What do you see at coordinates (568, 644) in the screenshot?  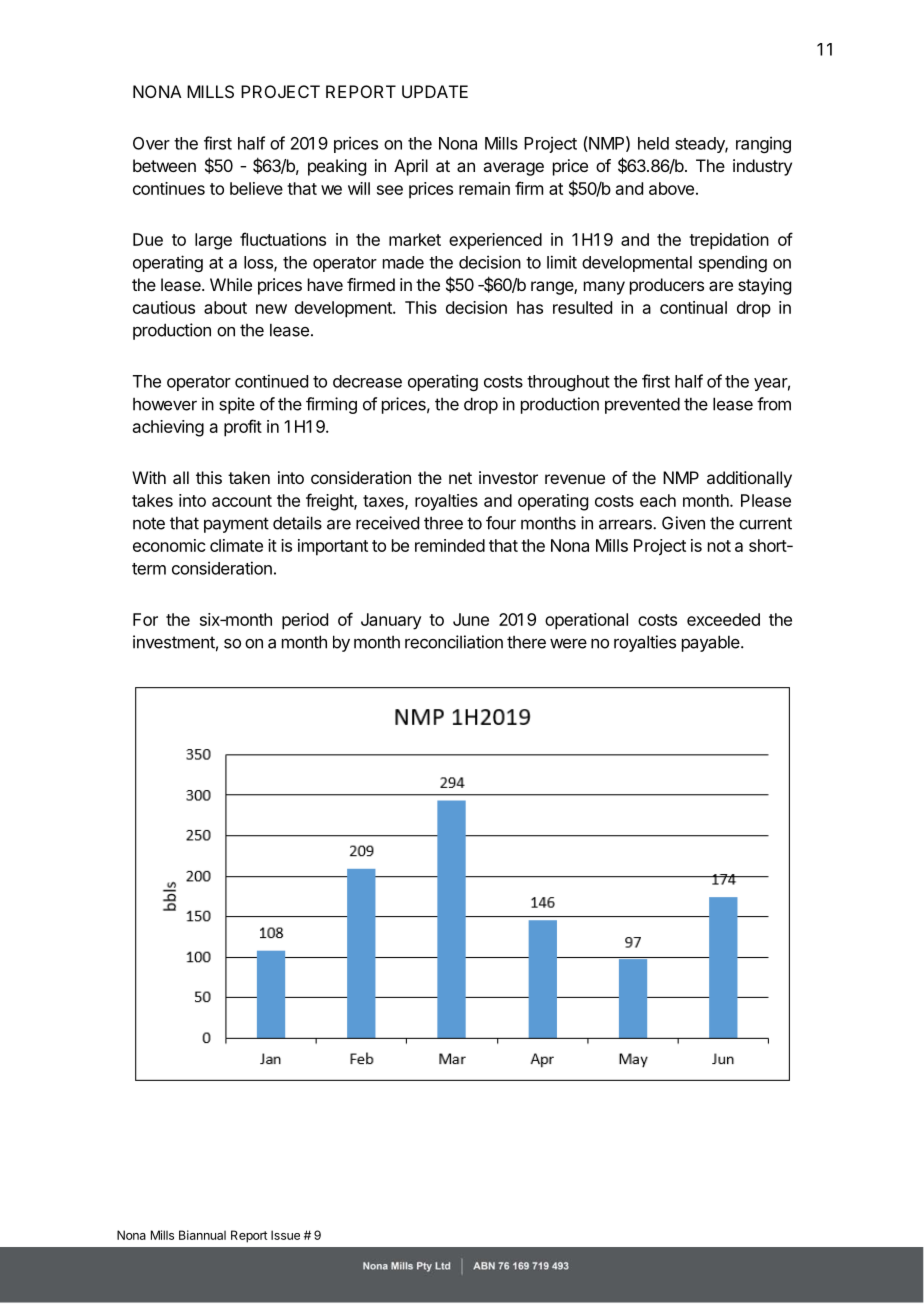 I see `were` at bounding box center [568, 644].
